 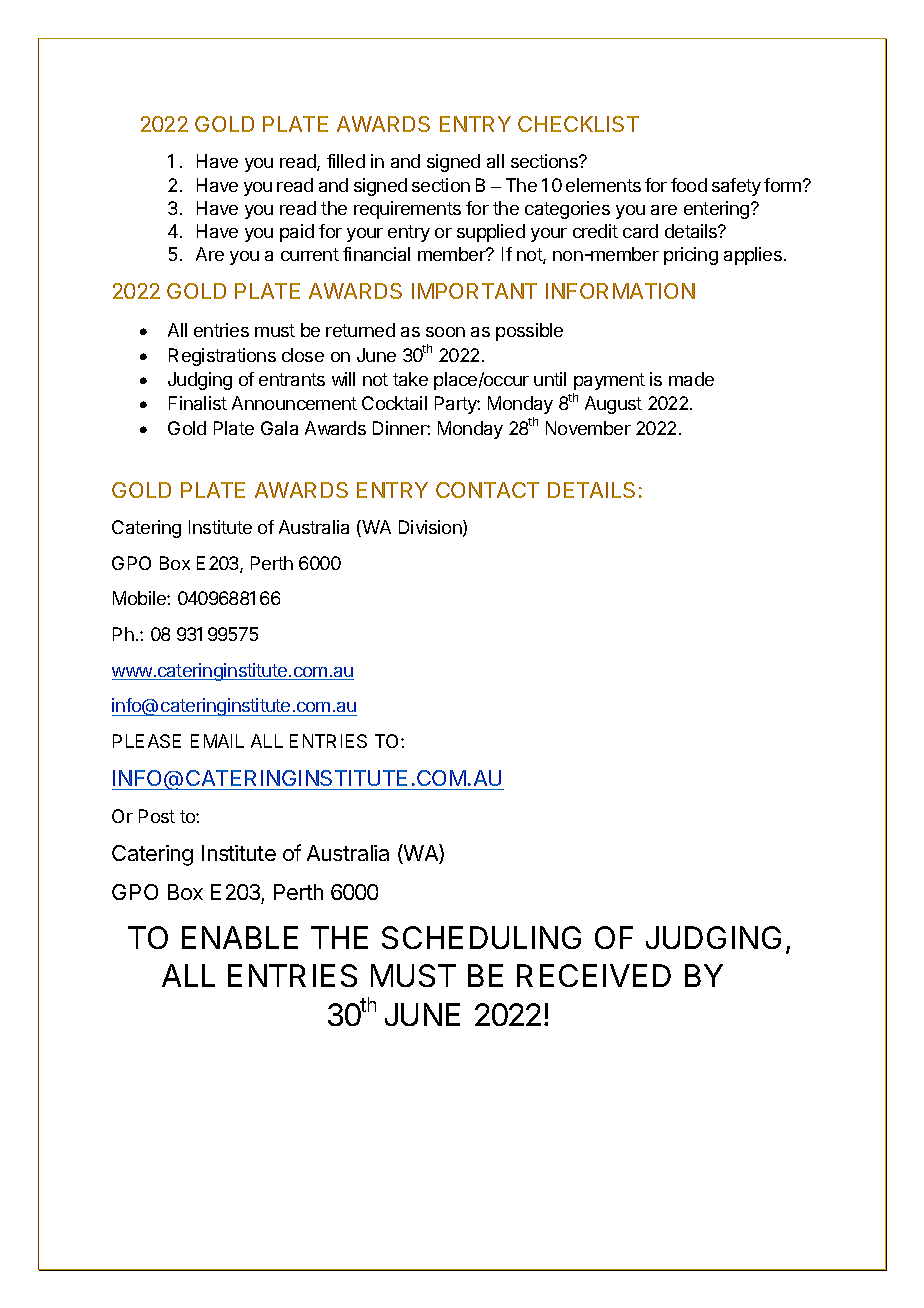 What do you see at coordinates (689, 185) in the image?
I see `food` at bounding box center [689, 185].
